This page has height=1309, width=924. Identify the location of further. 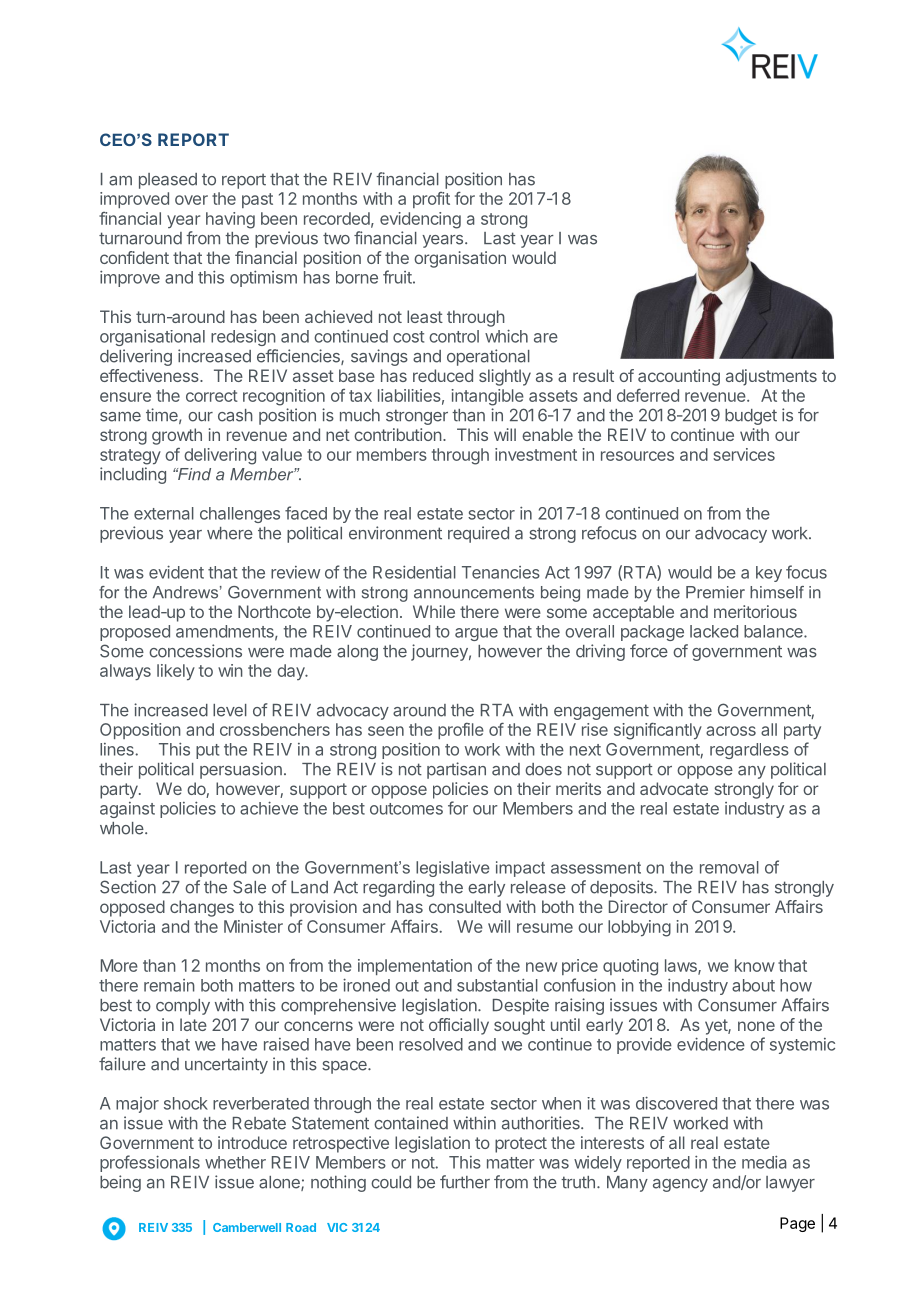
(465, 1182).
